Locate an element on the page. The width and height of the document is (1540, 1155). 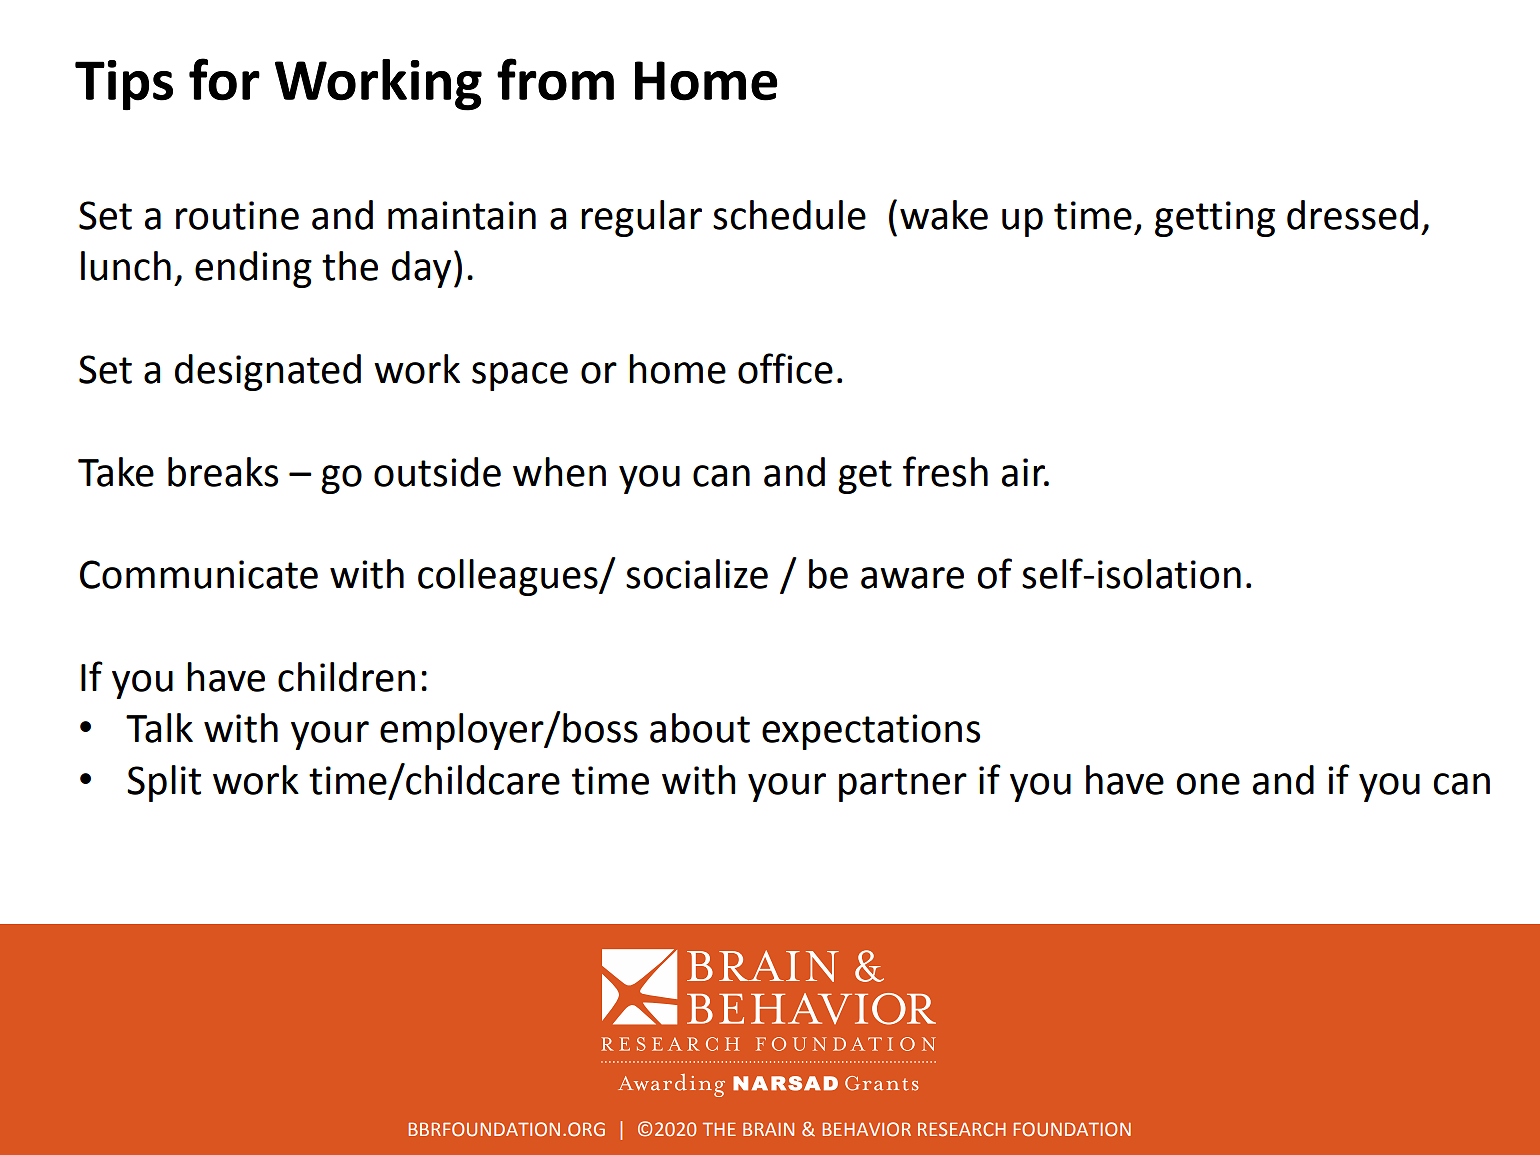
socialize is located at coordinates (697, 574).
